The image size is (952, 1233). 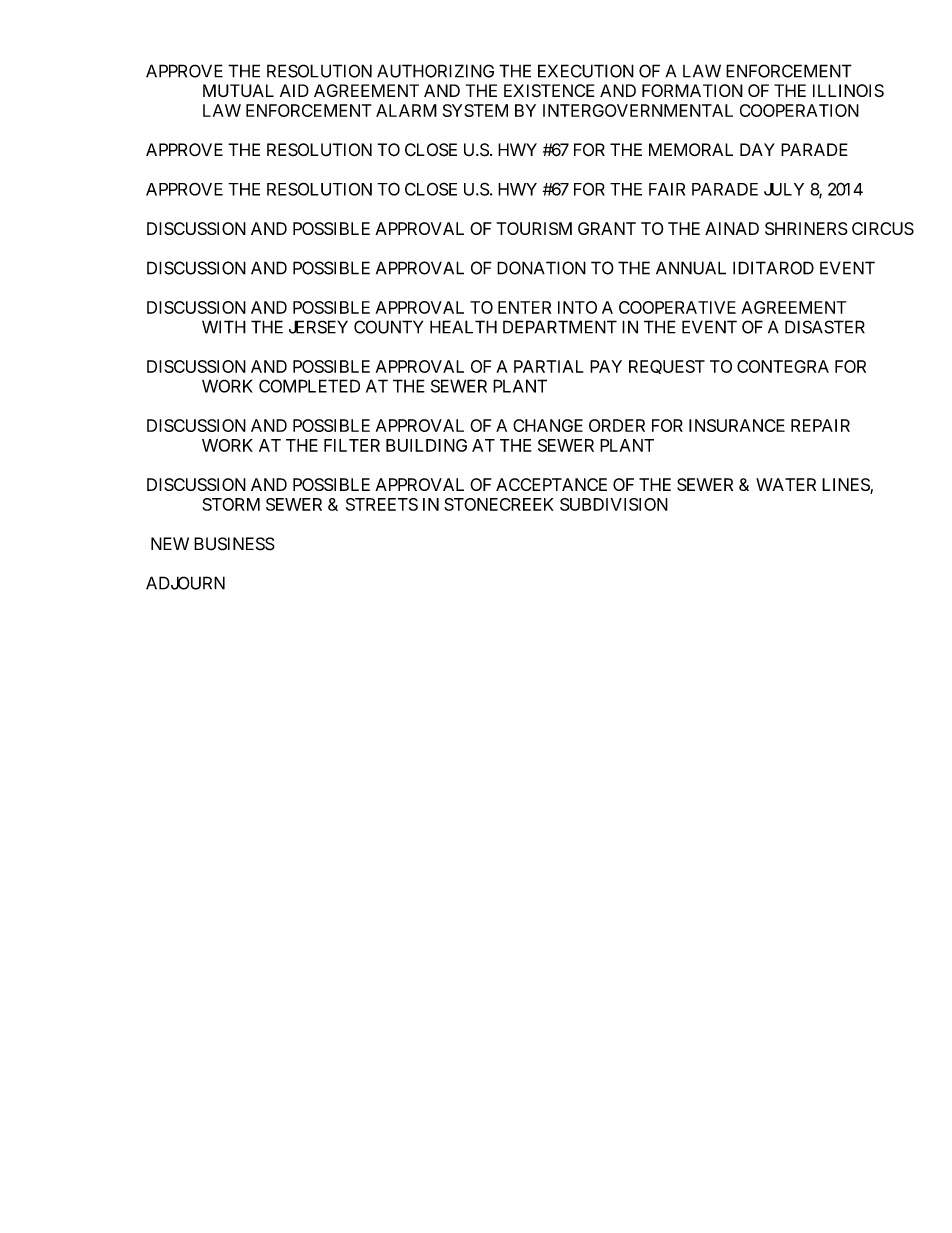 What do you see at coordinates (309, 386) in the screenshot?
I see `COMPLETED` at bounding box center [309, 386].
